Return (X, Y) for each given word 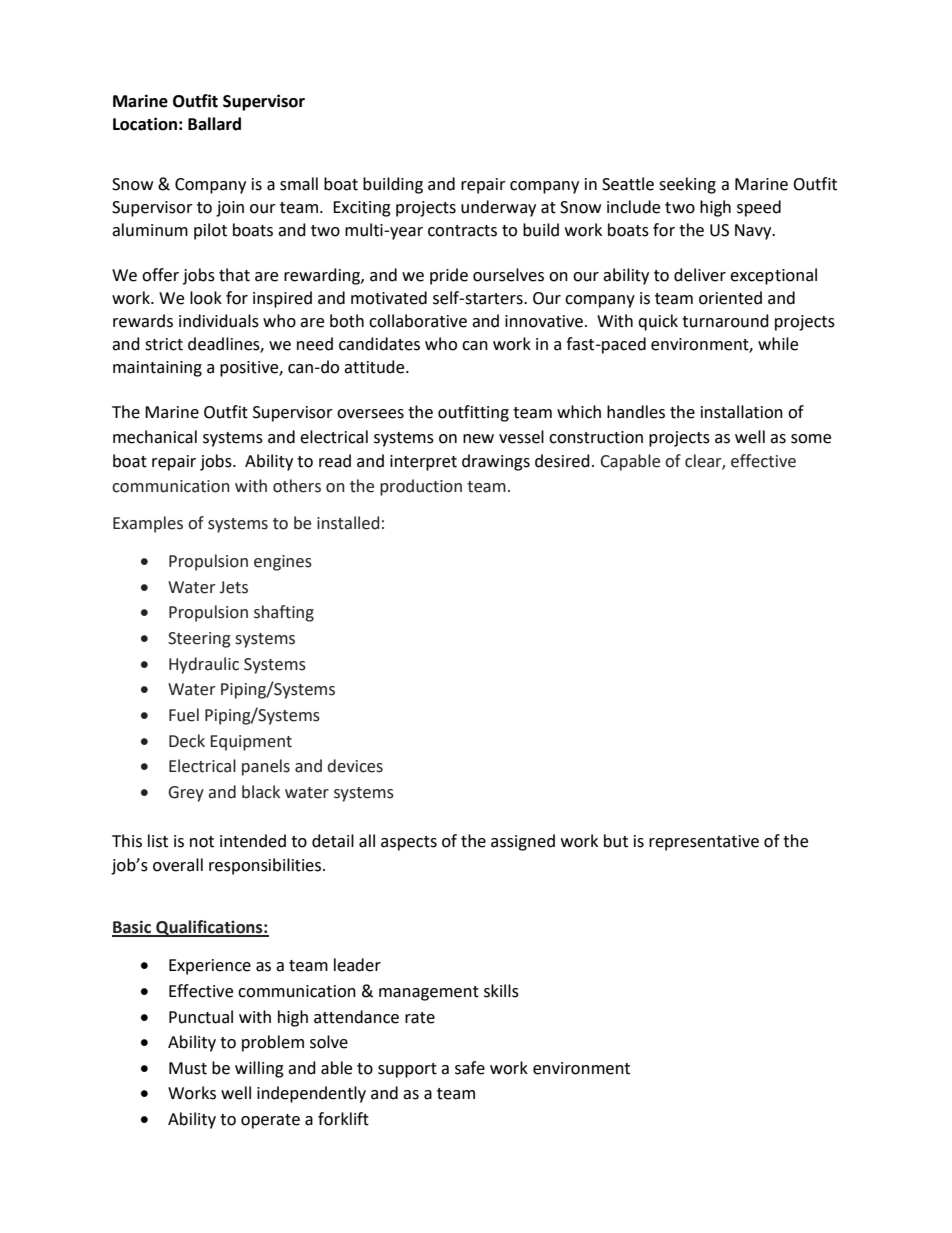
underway (498, 208)
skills (501, 991)
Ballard (214, 124)
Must (188, 1068)
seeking (687, 185)
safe (470, 1068)
